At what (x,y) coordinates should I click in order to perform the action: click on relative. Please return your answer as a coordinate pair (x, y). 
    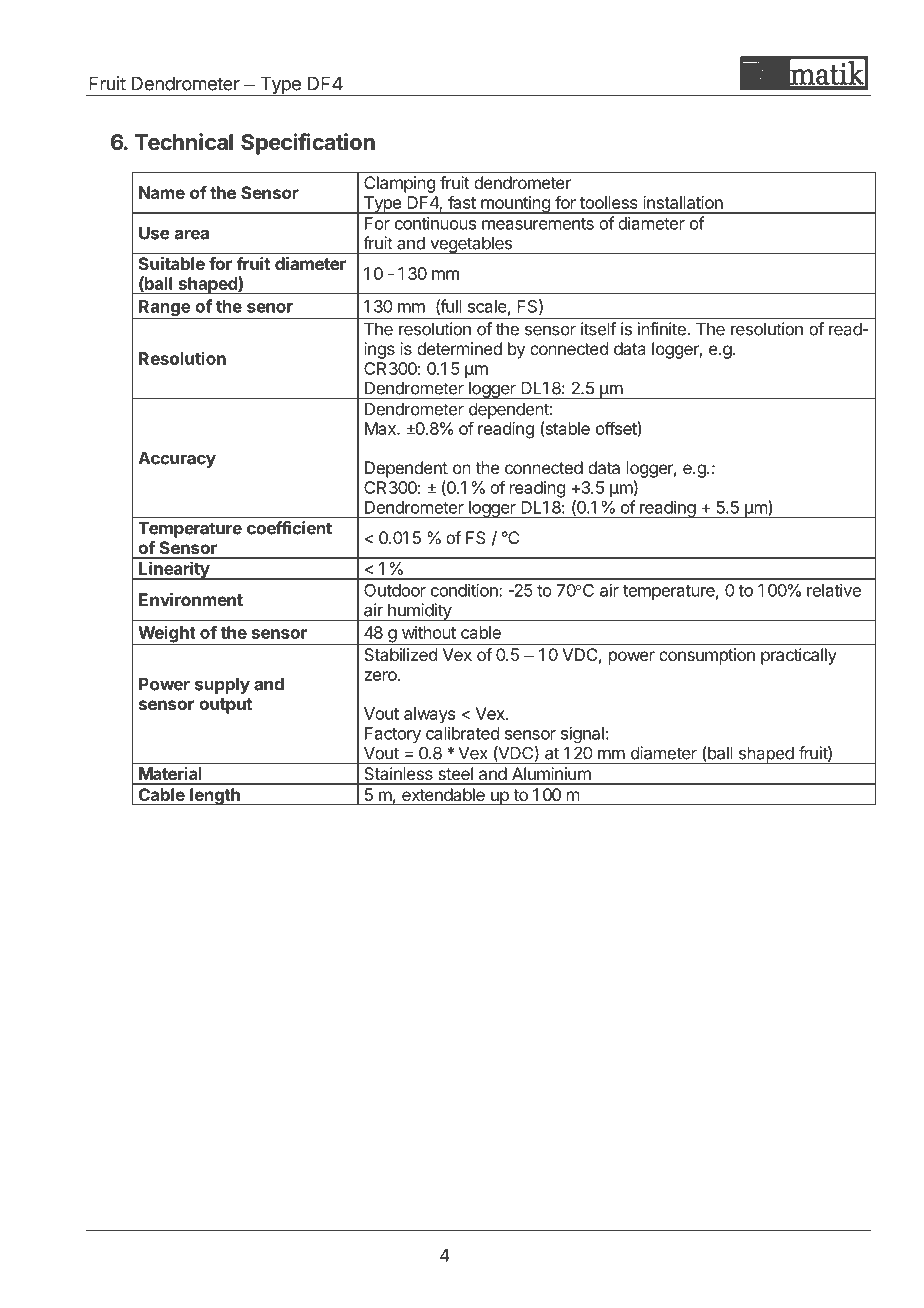
    Looking at the image, I should click on (834, 590).
